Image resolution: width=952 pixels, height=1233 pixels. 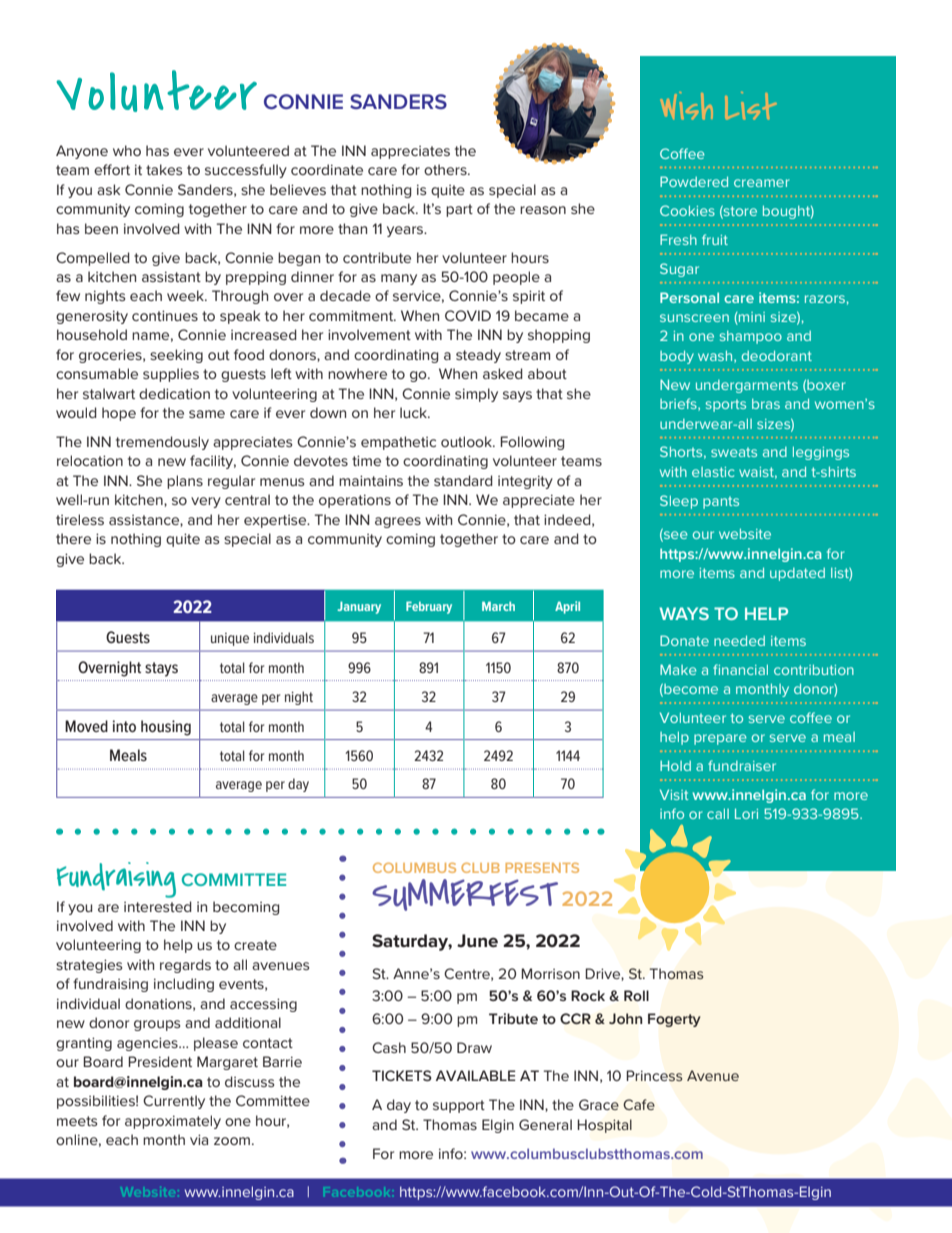 What do you see at coordinates (686, 106) in the image?
I see `Wish` at bounding box center [686, 106].
